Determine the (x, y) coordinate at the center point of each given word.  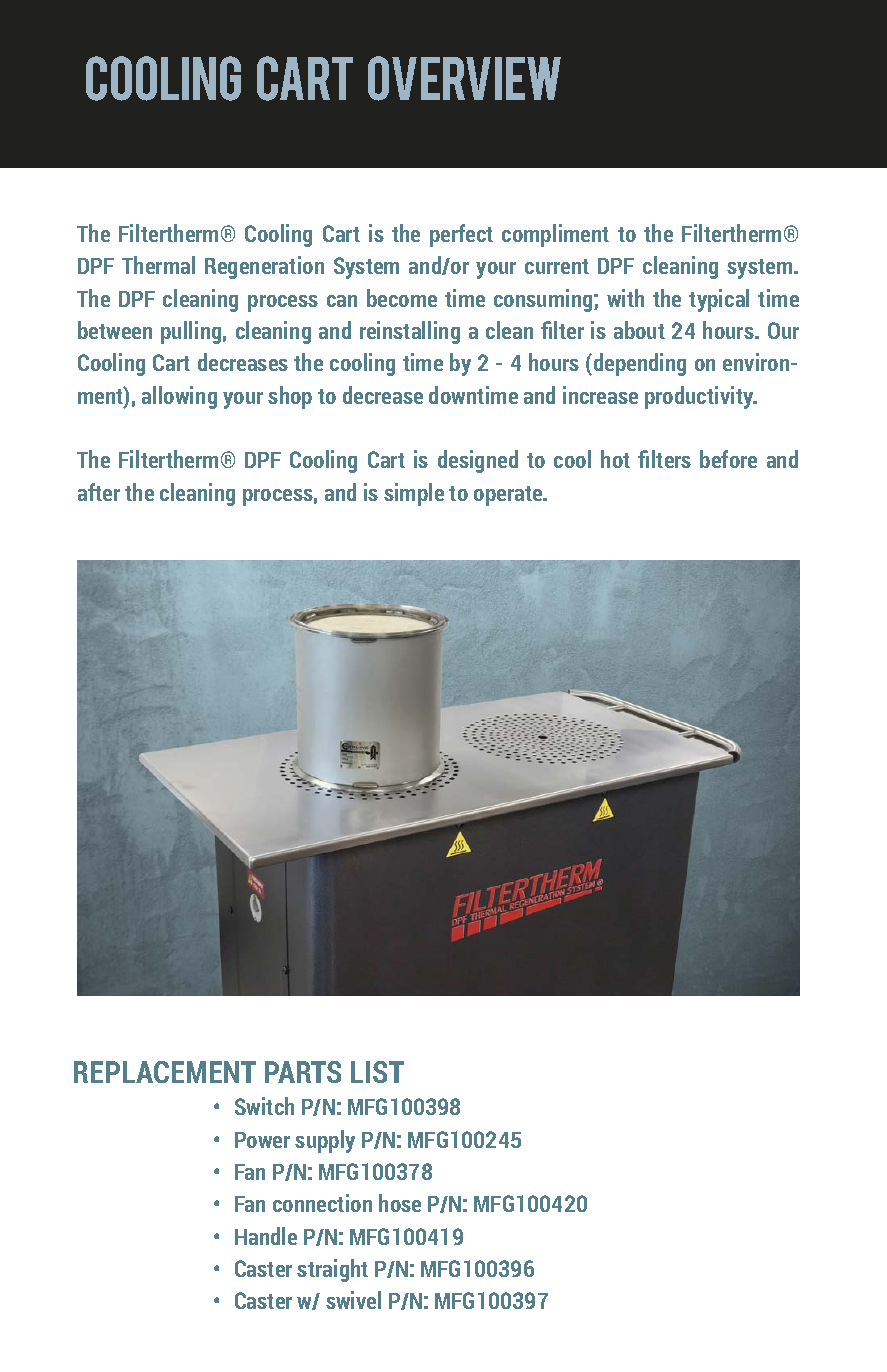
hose (400, 1203)
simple (414, 494)
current (557, 266)
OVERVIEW (464, 78)
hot (615, 459)
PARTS (303, 1072)
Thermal (158, 265)
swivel (353, 1300)
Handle (266, 1236)
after (99, 492)
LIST (377, 1072)
